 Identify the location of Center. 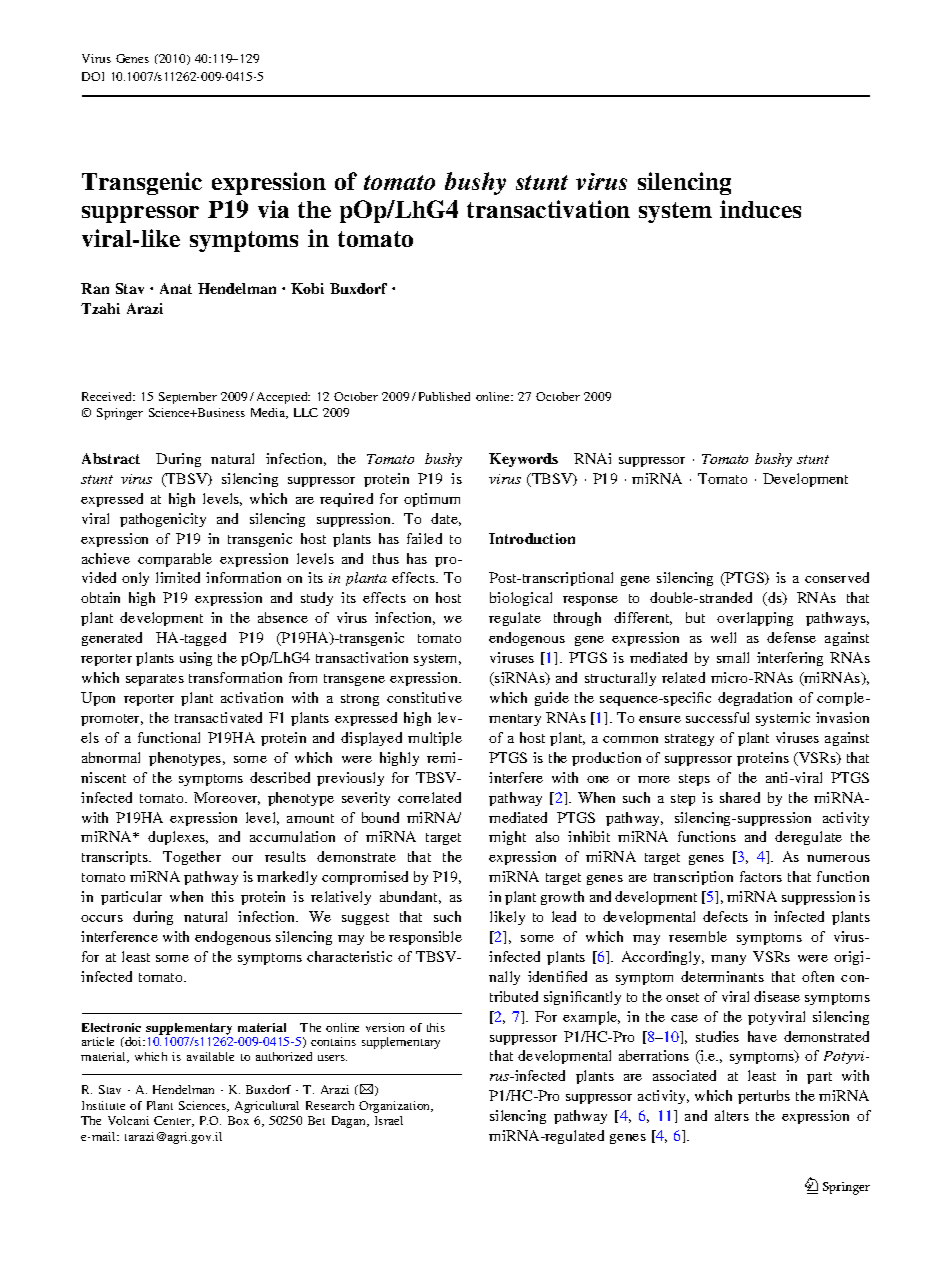
(174, 1121).
